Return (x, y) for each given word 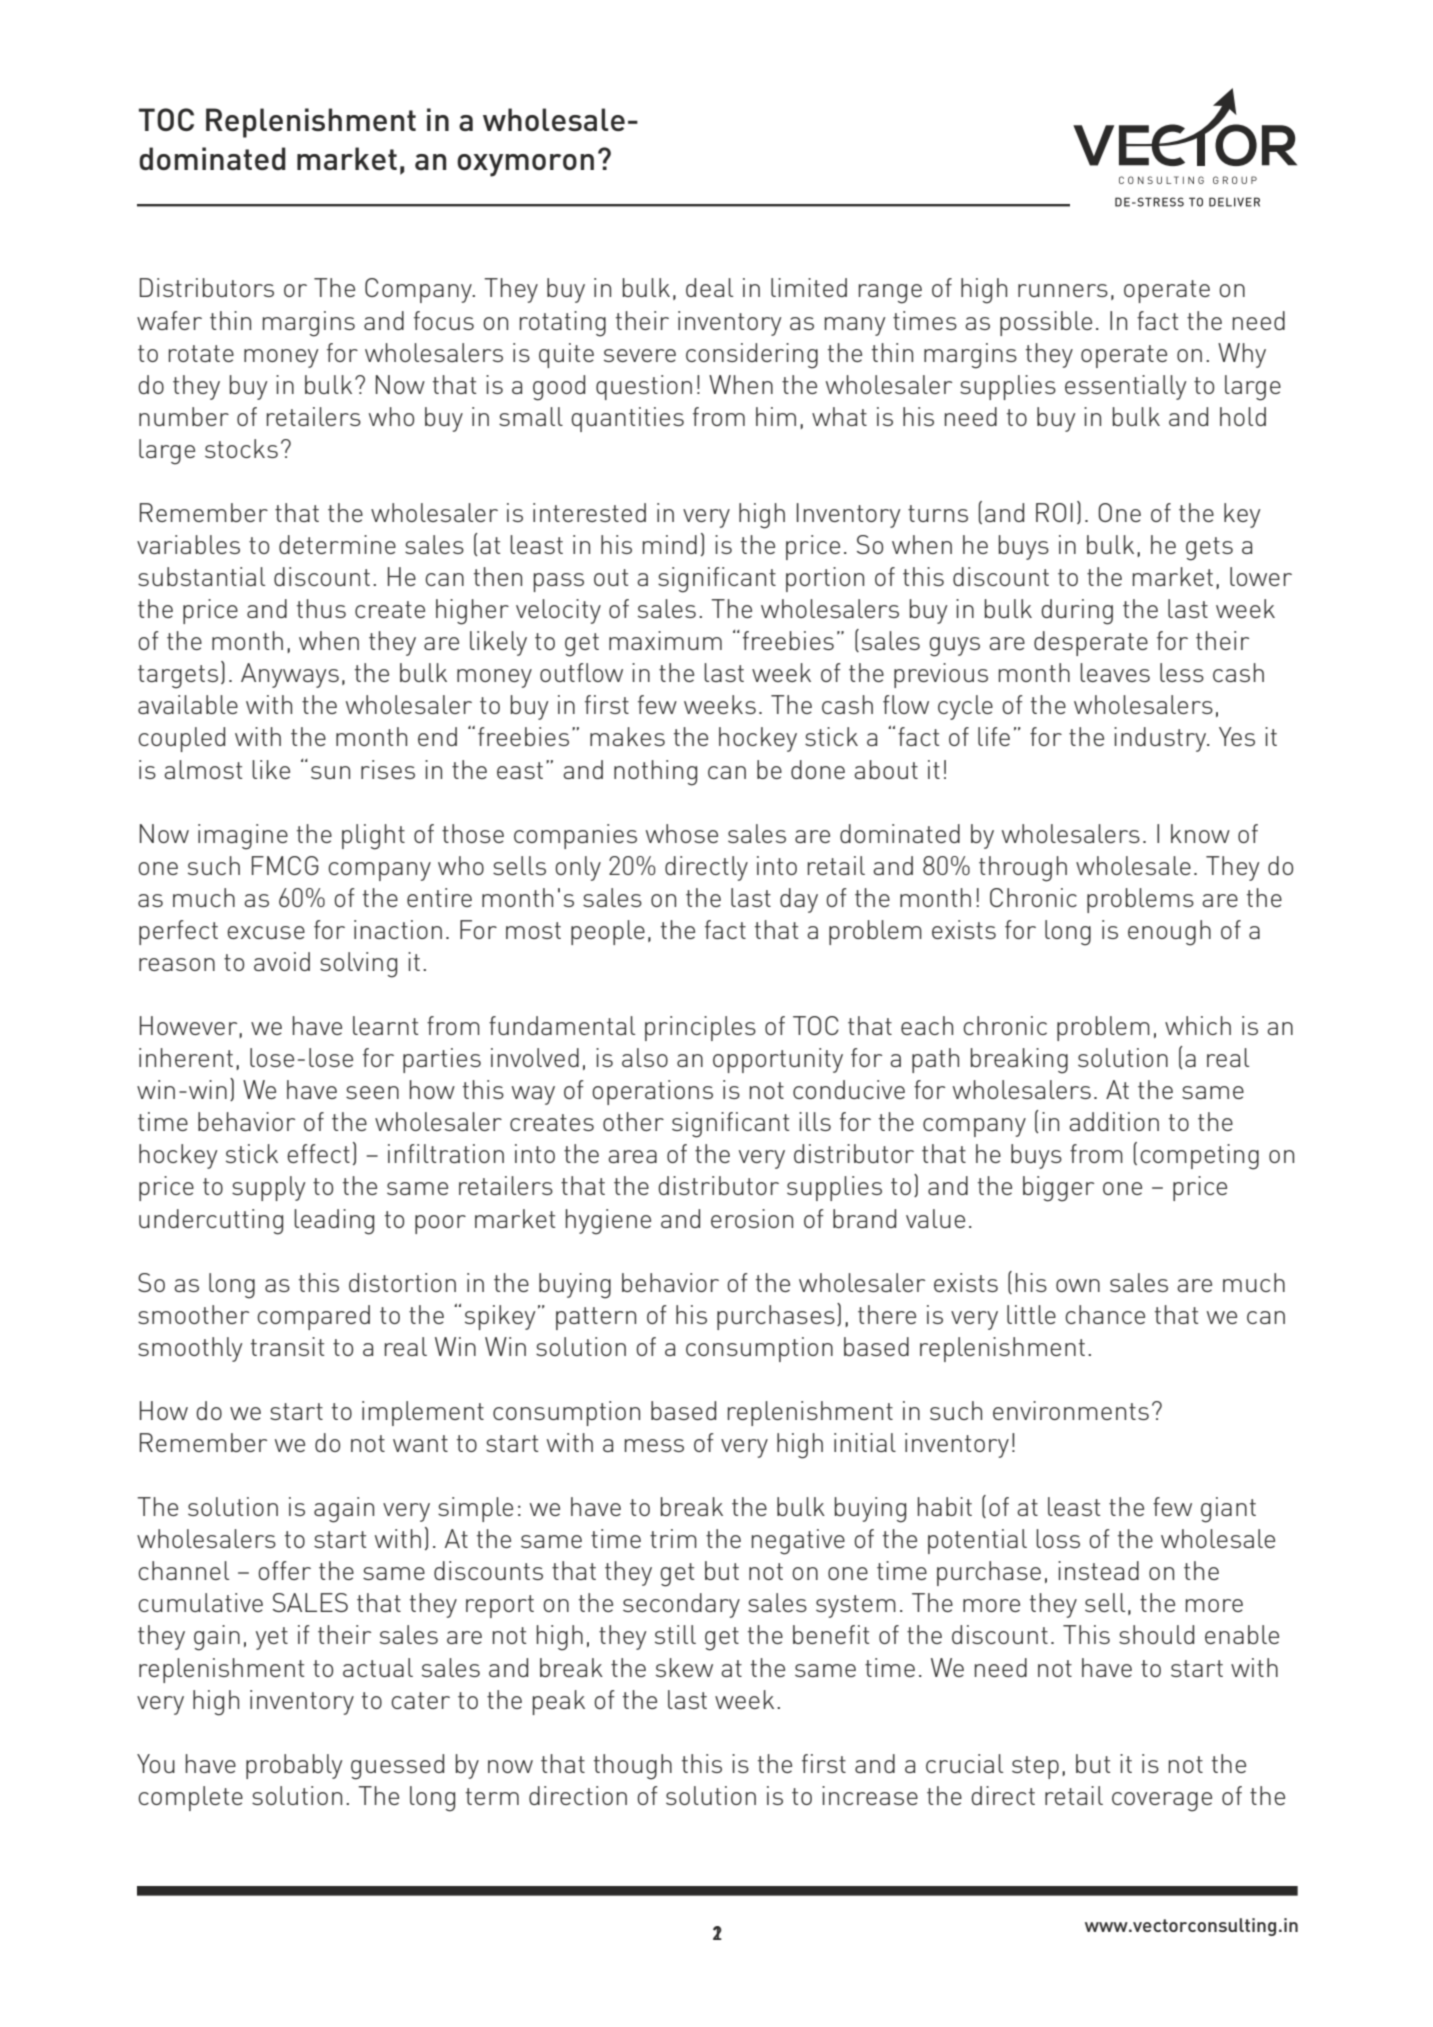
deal (709, 287)
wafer (169, 320)
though (633, 1767)
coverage (1162, 1802)
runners (1063, 290)
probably (294, 1766)
